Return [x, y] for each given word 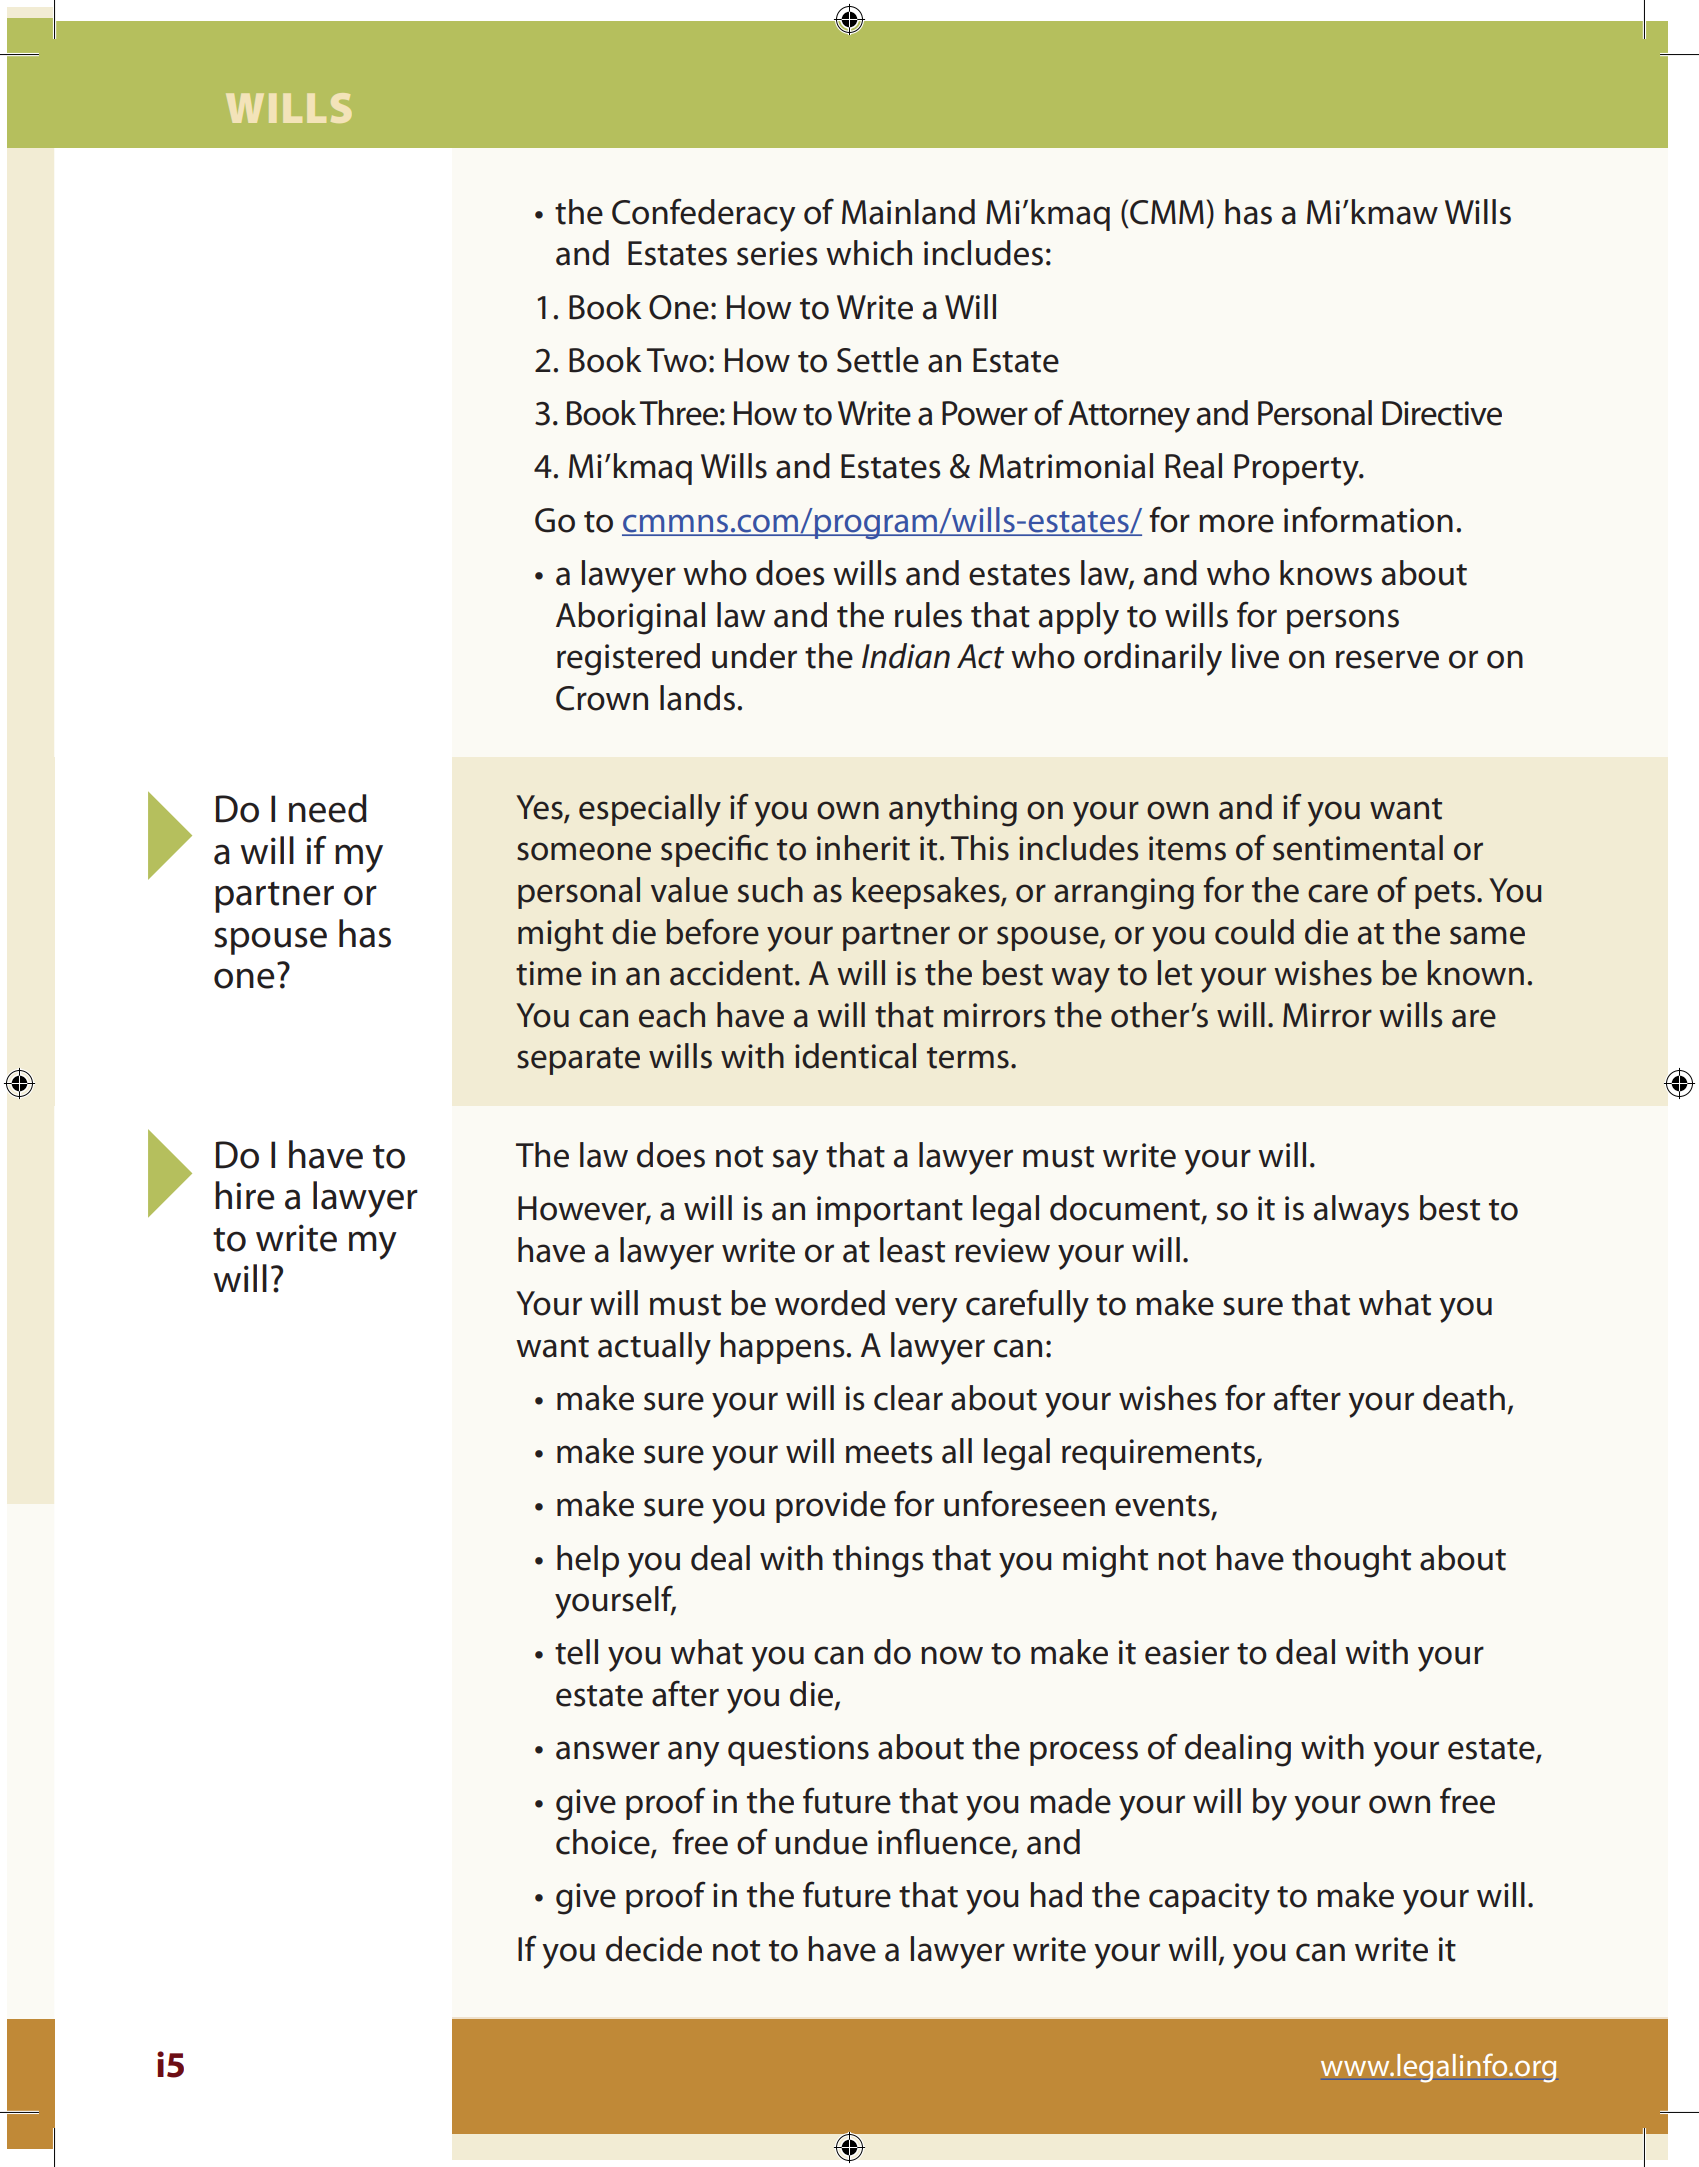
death [1464, 1398]
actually [654, 1348]
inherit [863, 848]
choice [604, 1843]
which [869, 253]
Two [677, 360]
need [328, 808]
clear [908, 1398]
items [1187, 848]
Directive [1442, 413]
